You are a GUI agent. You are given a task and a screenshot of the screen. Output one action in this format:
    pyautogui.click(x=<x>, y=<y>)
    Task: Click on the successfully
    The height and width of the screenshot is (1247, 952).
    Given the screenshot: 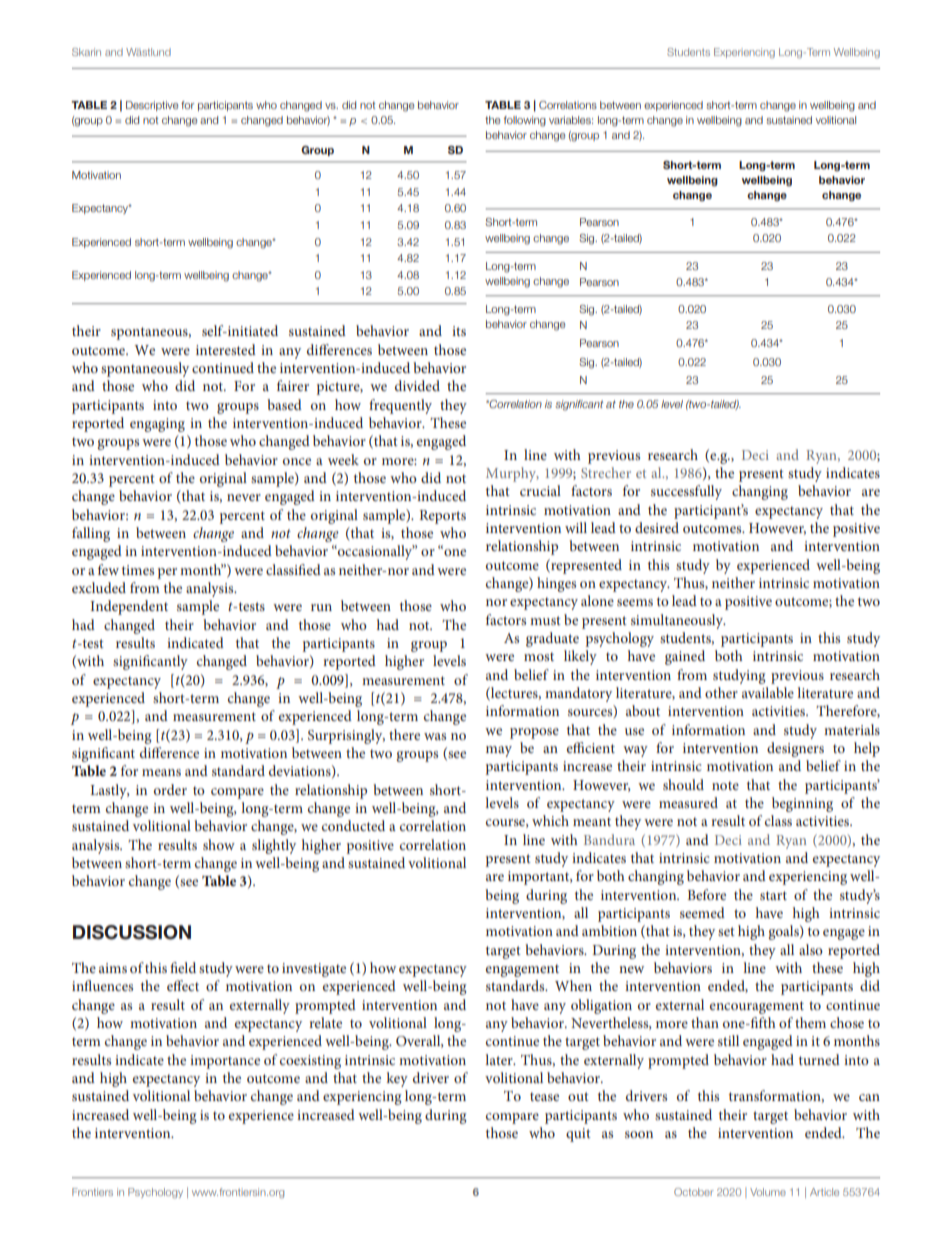 What is the action you would take?
    pyautogui.click(x=686, y=492)
